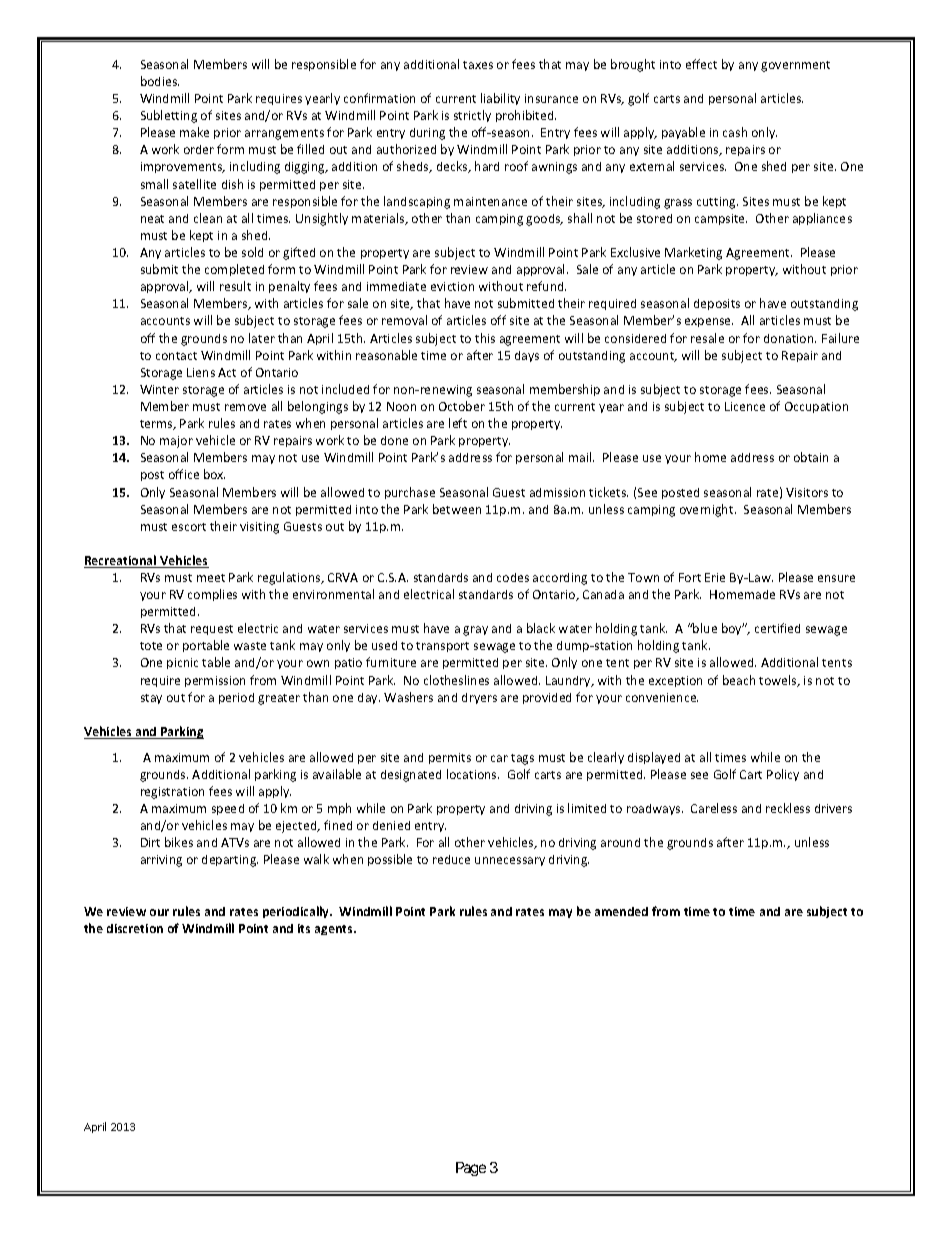  What do you see at coordinates (500, 99) in the page?
I see `liability` at bounding box center [500, 99].
